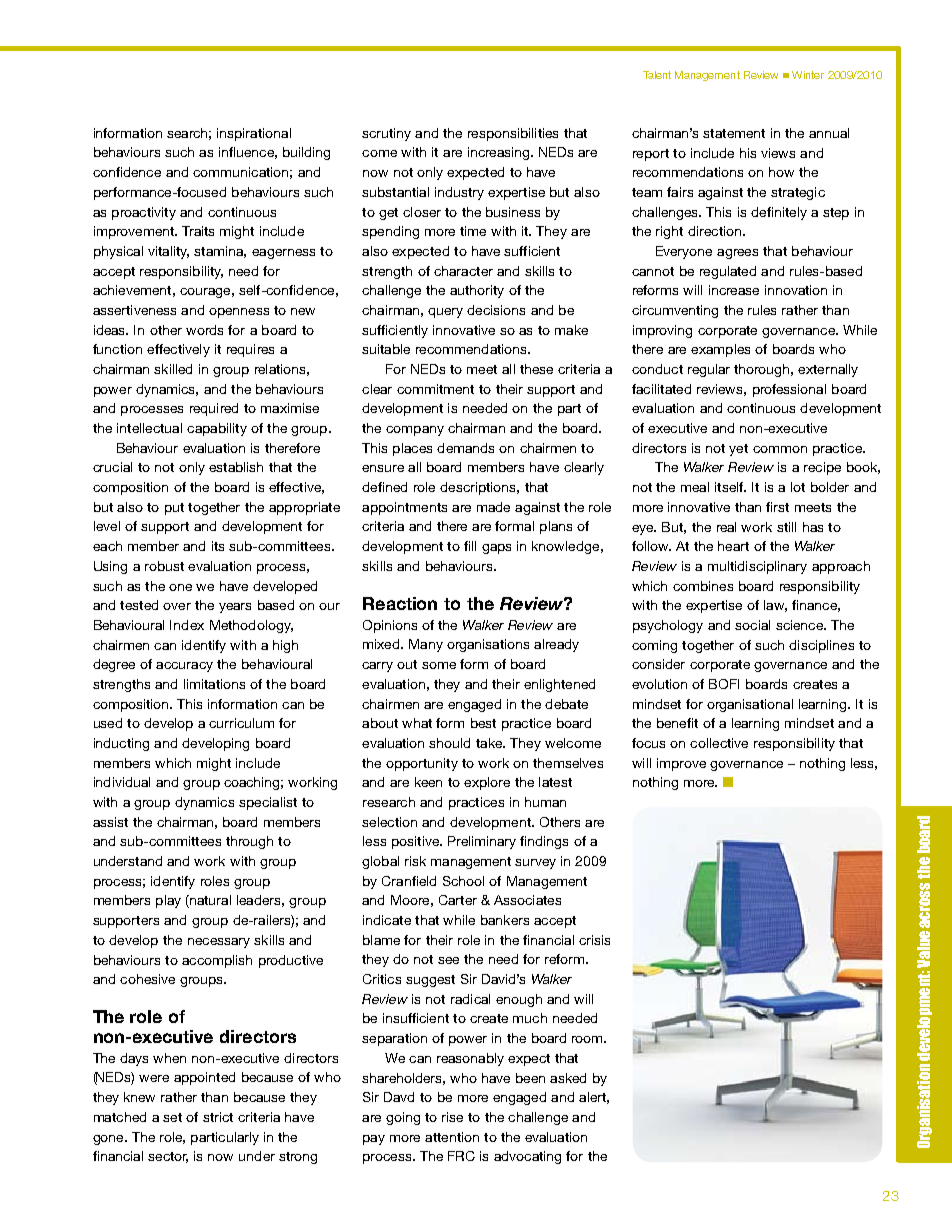 The image size is (952, 1232). I want to click on collective, so click(719, 743).
